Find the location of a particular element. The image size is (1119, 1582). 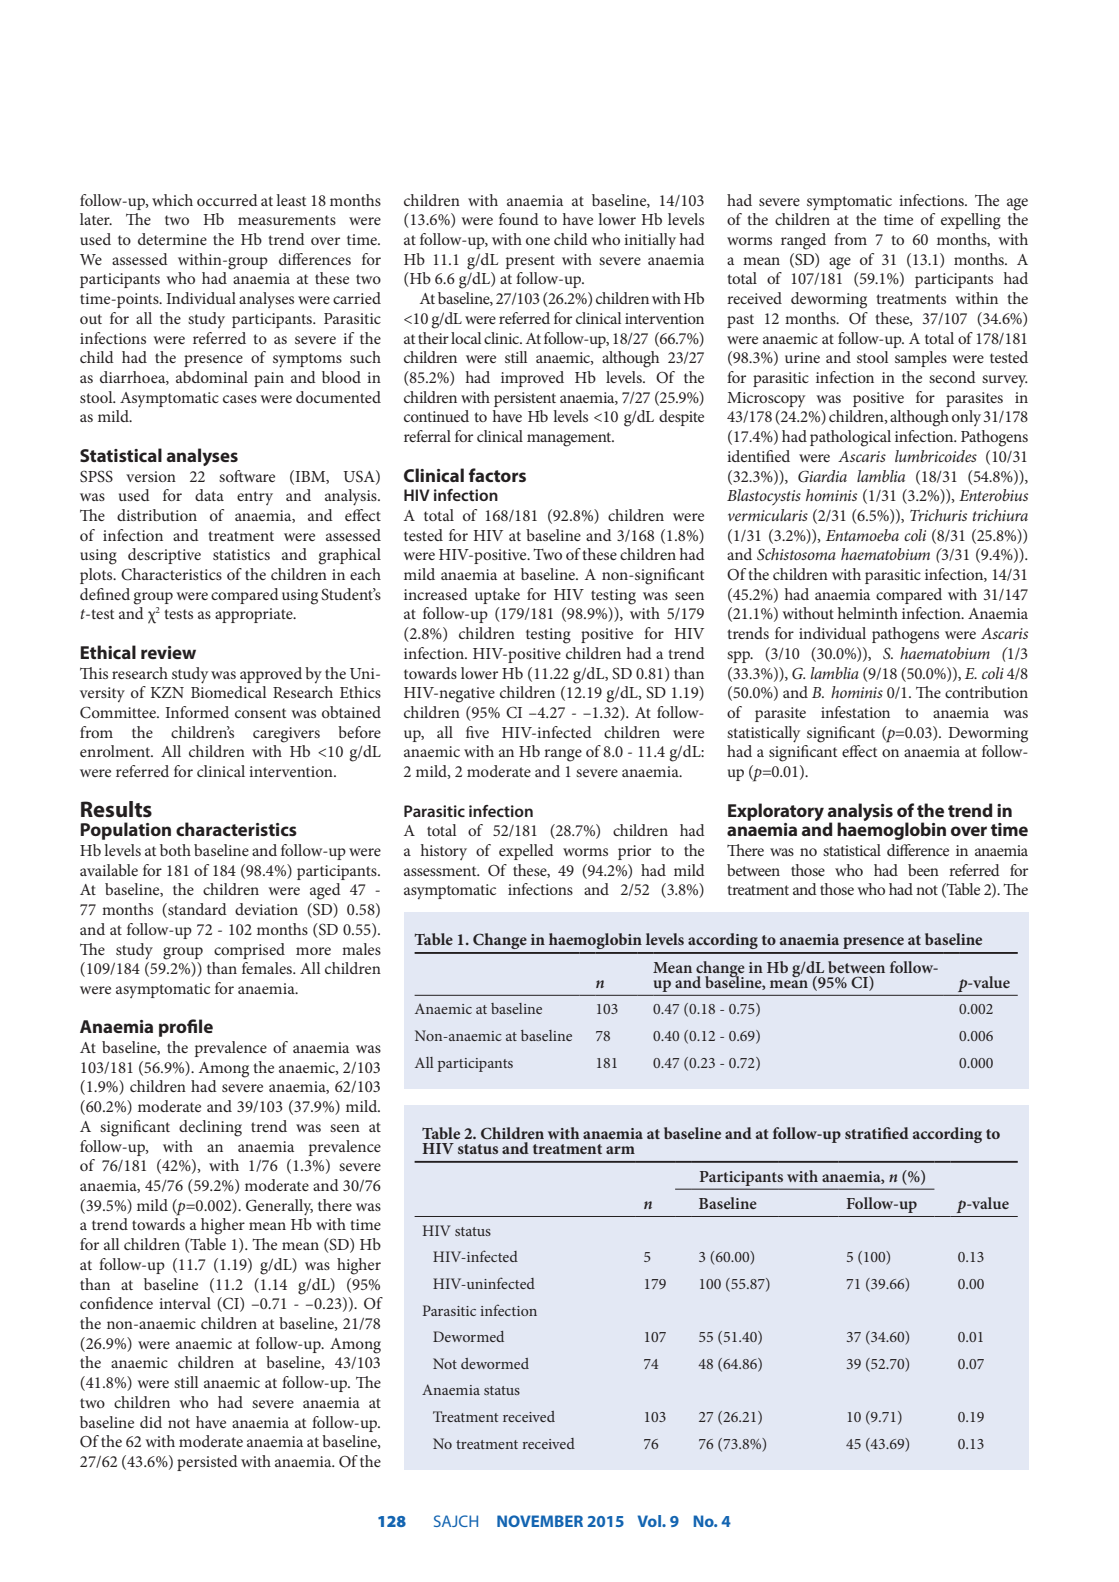

determine is located at coordinates (172, 239).
